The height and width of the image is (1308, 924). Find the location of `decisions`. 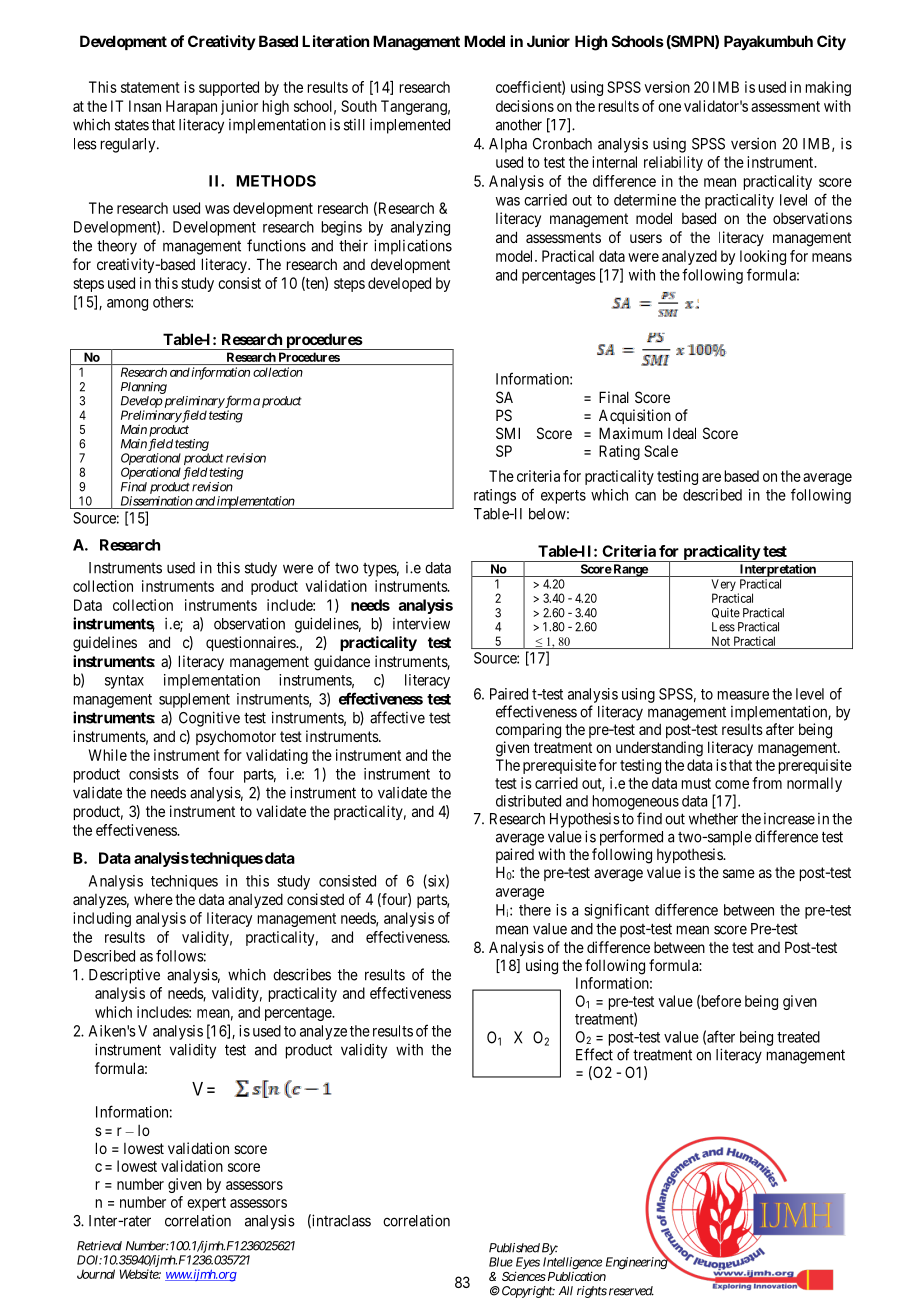

decisions is located at coordinates (525, 106).
